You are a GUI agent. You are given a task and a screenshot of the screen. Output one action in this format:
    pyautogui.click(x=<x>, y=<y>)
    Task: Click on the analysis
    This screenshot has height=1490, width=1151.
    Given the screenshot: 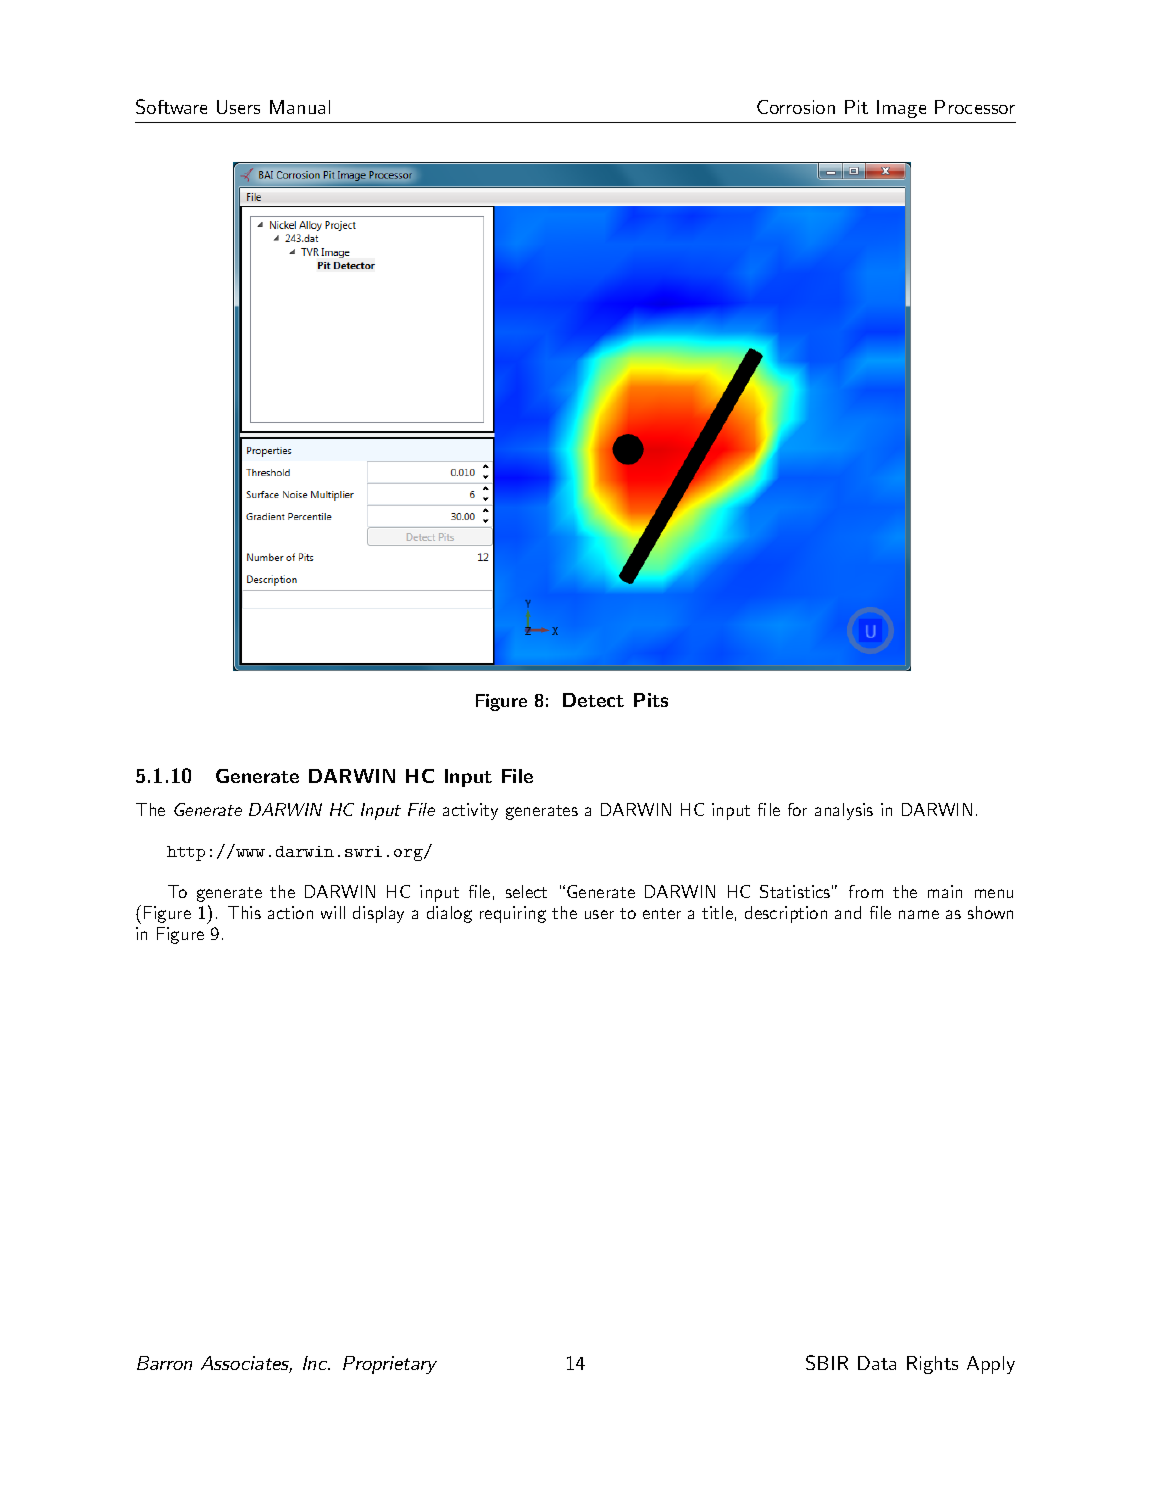 What is the action you would take?
    pyautogui.click(x=844, y=811)
